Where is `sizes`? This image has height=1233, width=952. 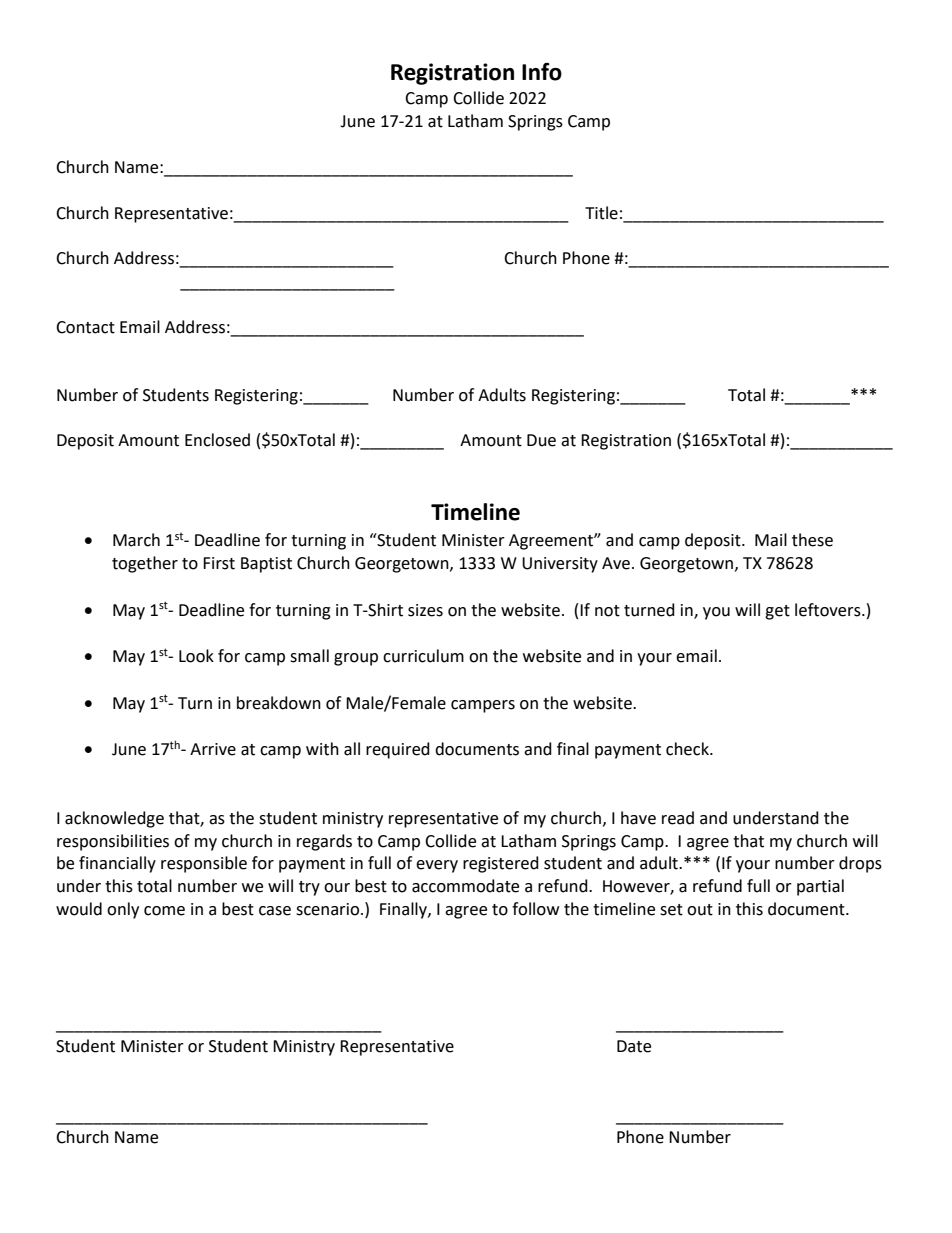
sizes is located at coordinates (425, 610).
